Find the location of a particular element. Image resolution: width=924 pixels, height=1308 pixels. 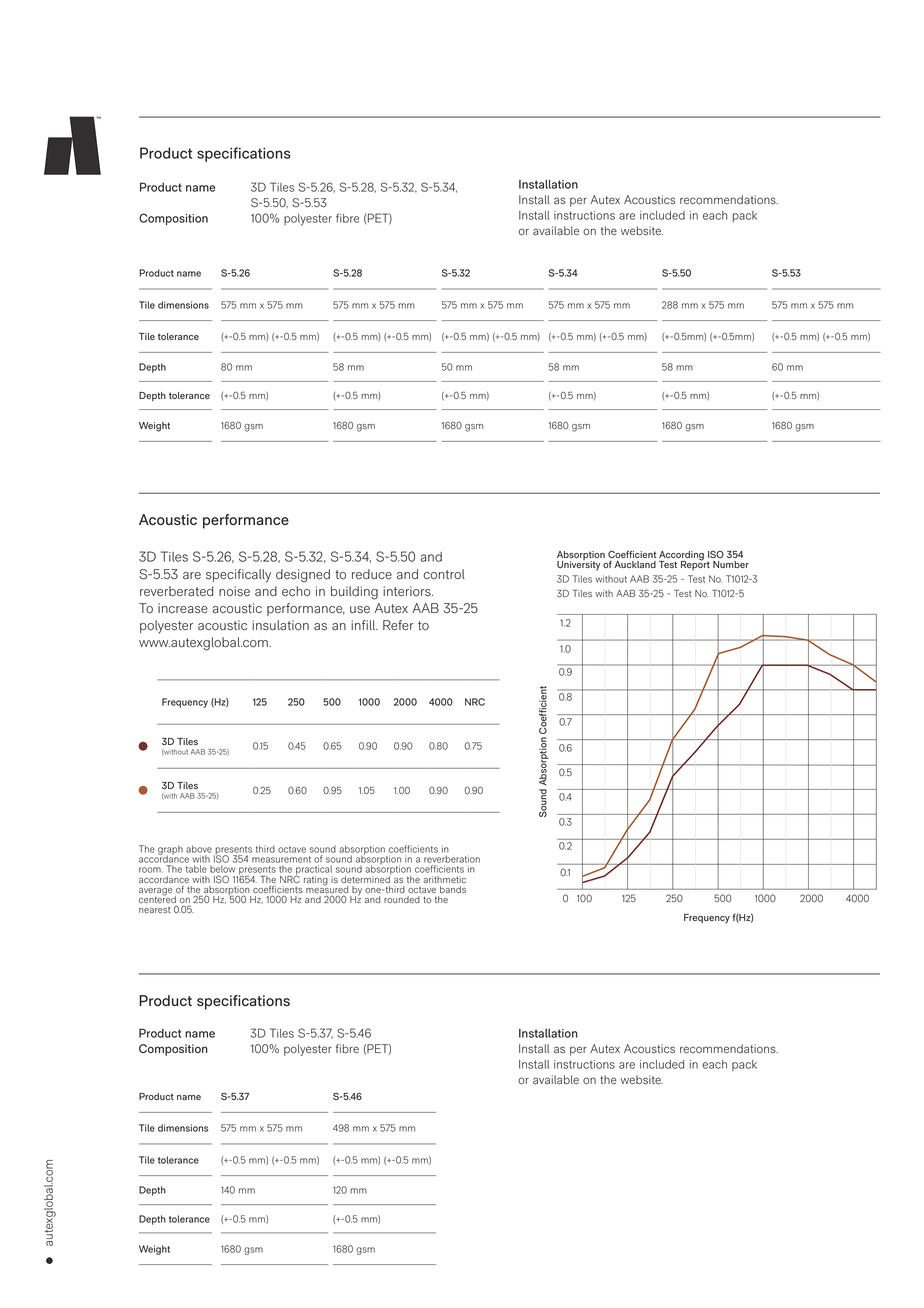

reverberation is located at coordinates (452, 859).
